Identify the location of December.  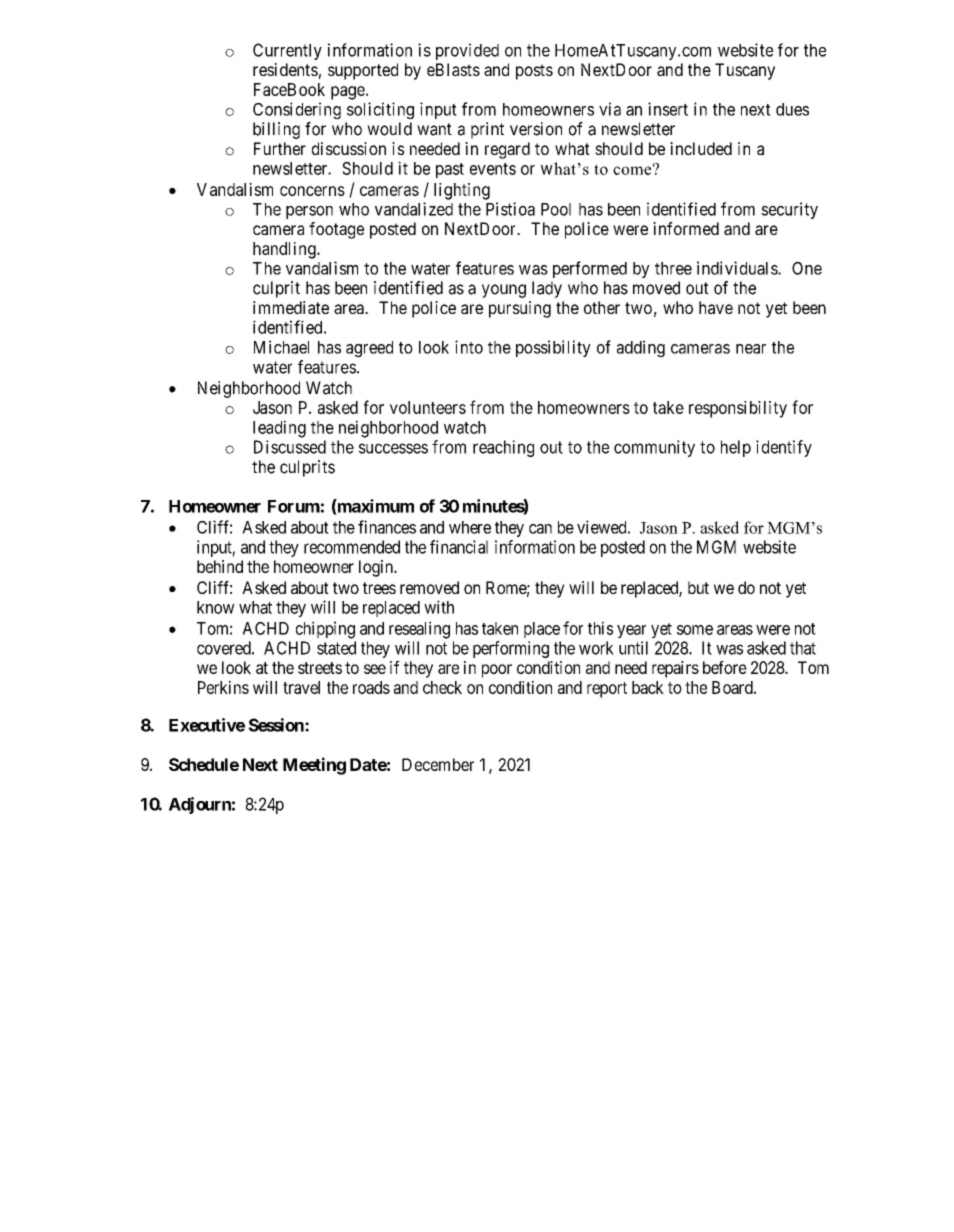
(438, 764).
